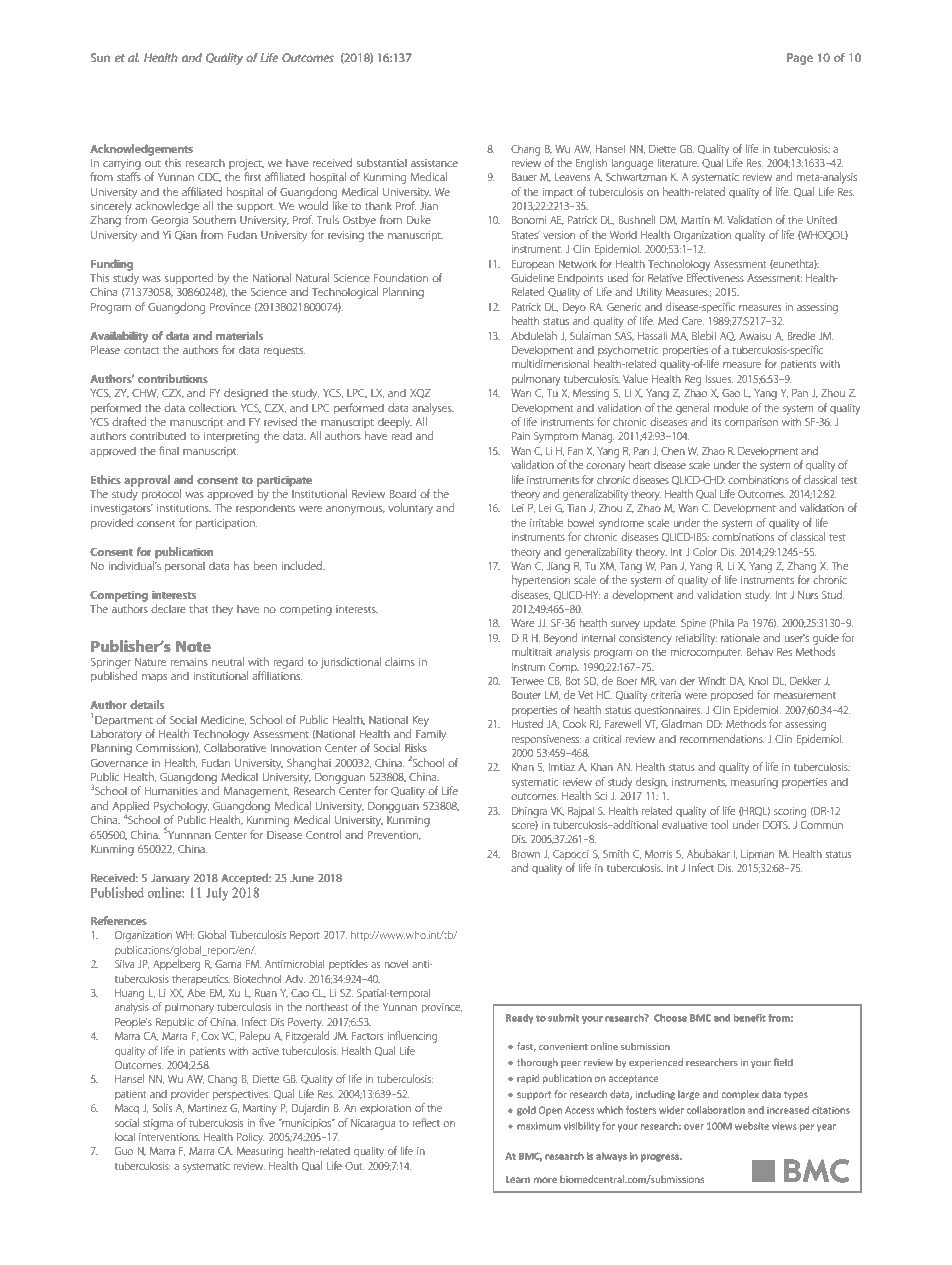 The image size is (952, 1265). What do you see at coordinates (732, 695) in the screenshot?
I see `proposed` at bounding box center [732, 695].
